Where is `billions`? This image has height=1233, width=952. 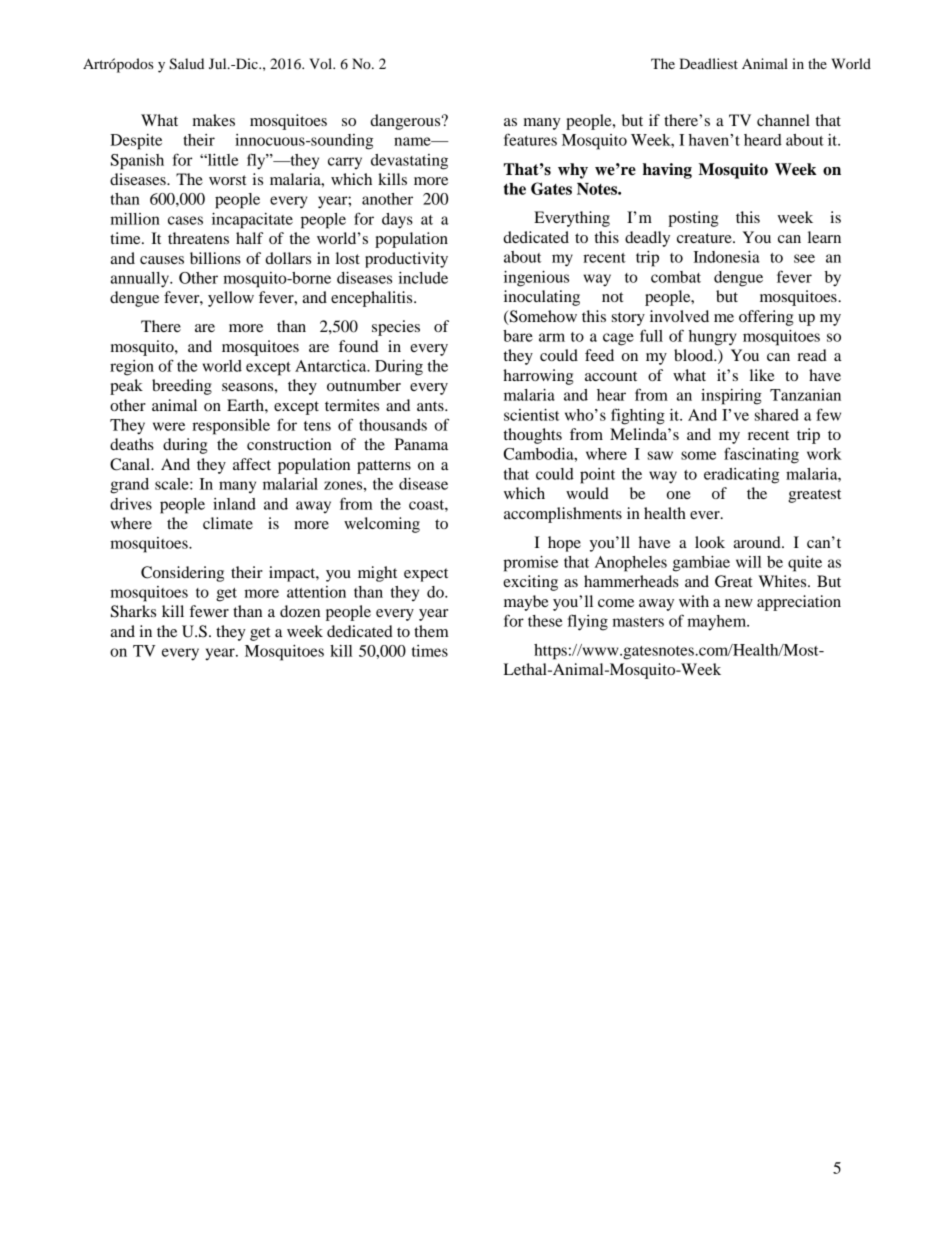 billions is located at coordinates (215, 258).
